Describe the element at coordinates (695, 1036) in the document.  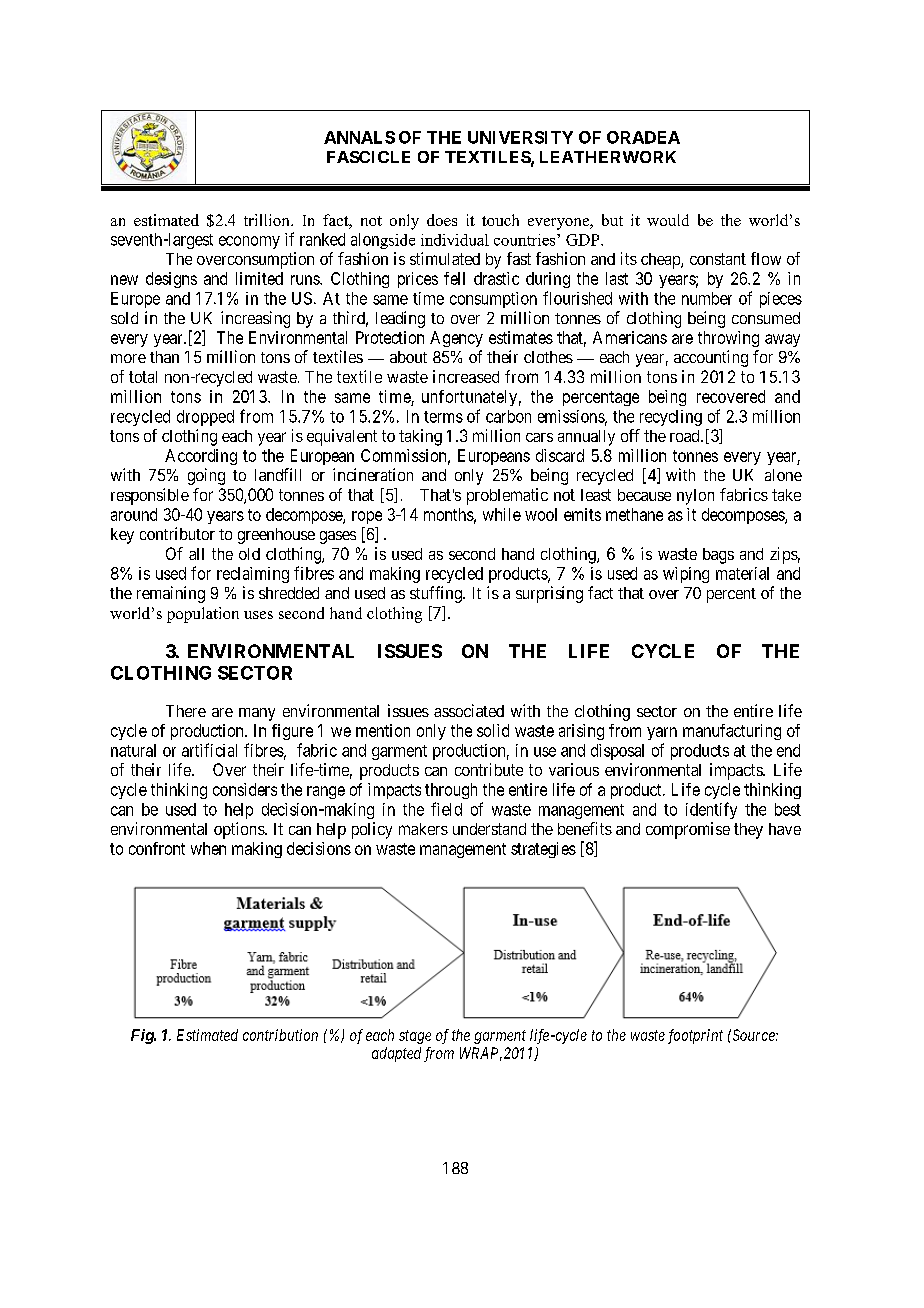
I see `footprint` at that location.
